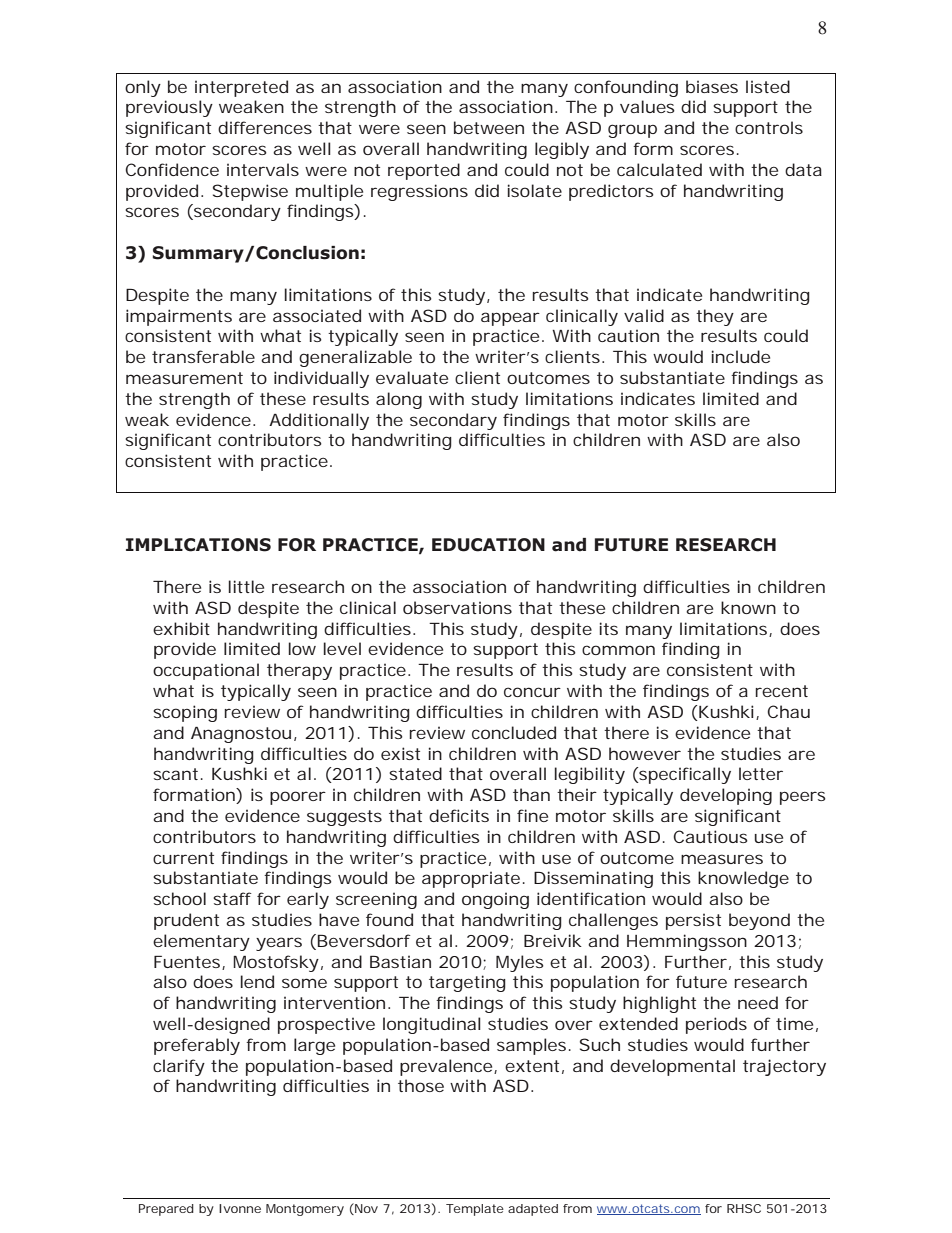 Image resolution: width=952 pixels, height=1233 pixels. What do you see at coordinates (241, 88) in the screenshot?
I see `interpreted` at bounding box center [241, 88].
